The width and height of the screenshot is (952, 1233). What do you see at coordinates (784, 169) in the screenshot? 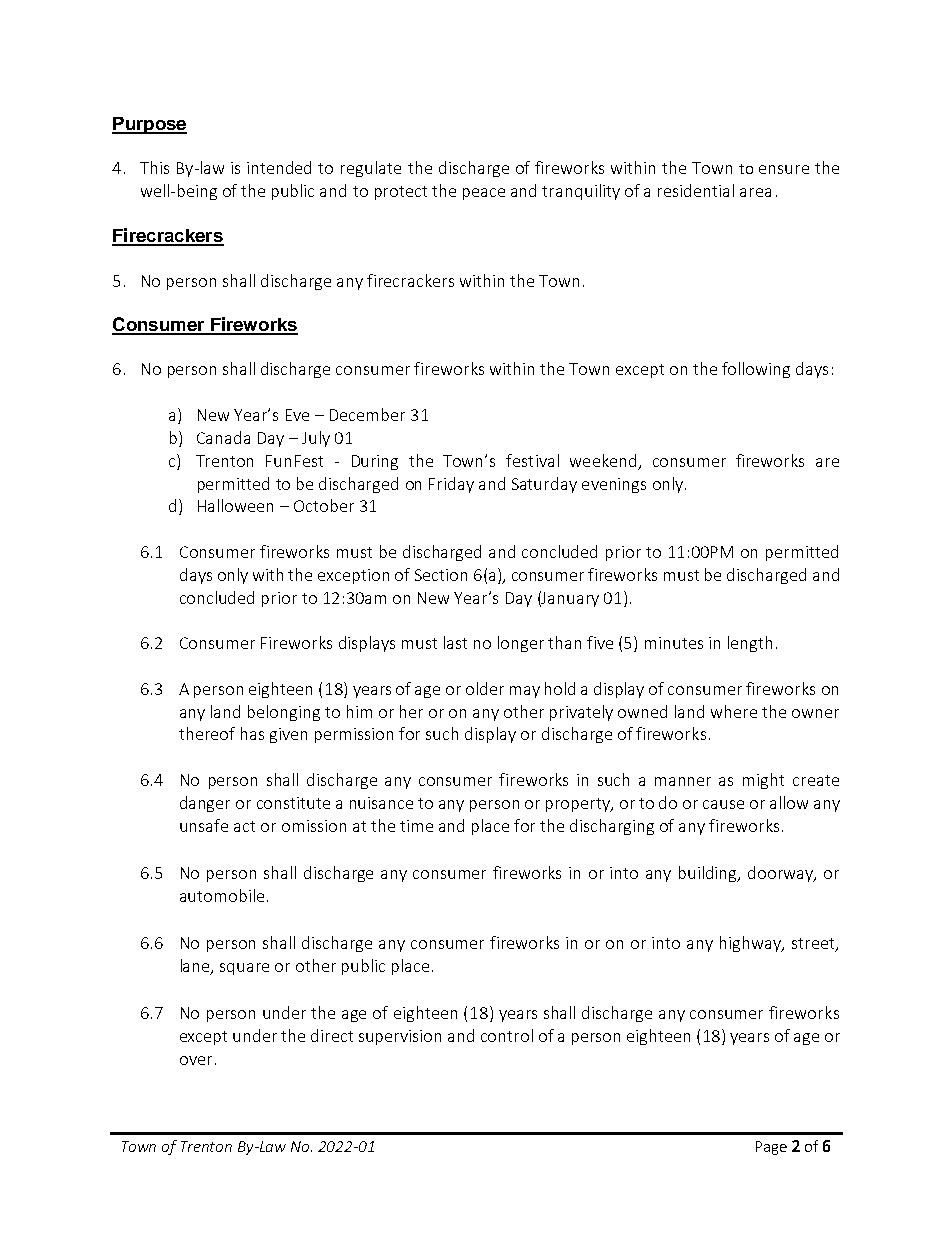
I see `ensure` at bounding box center [784, 169].
